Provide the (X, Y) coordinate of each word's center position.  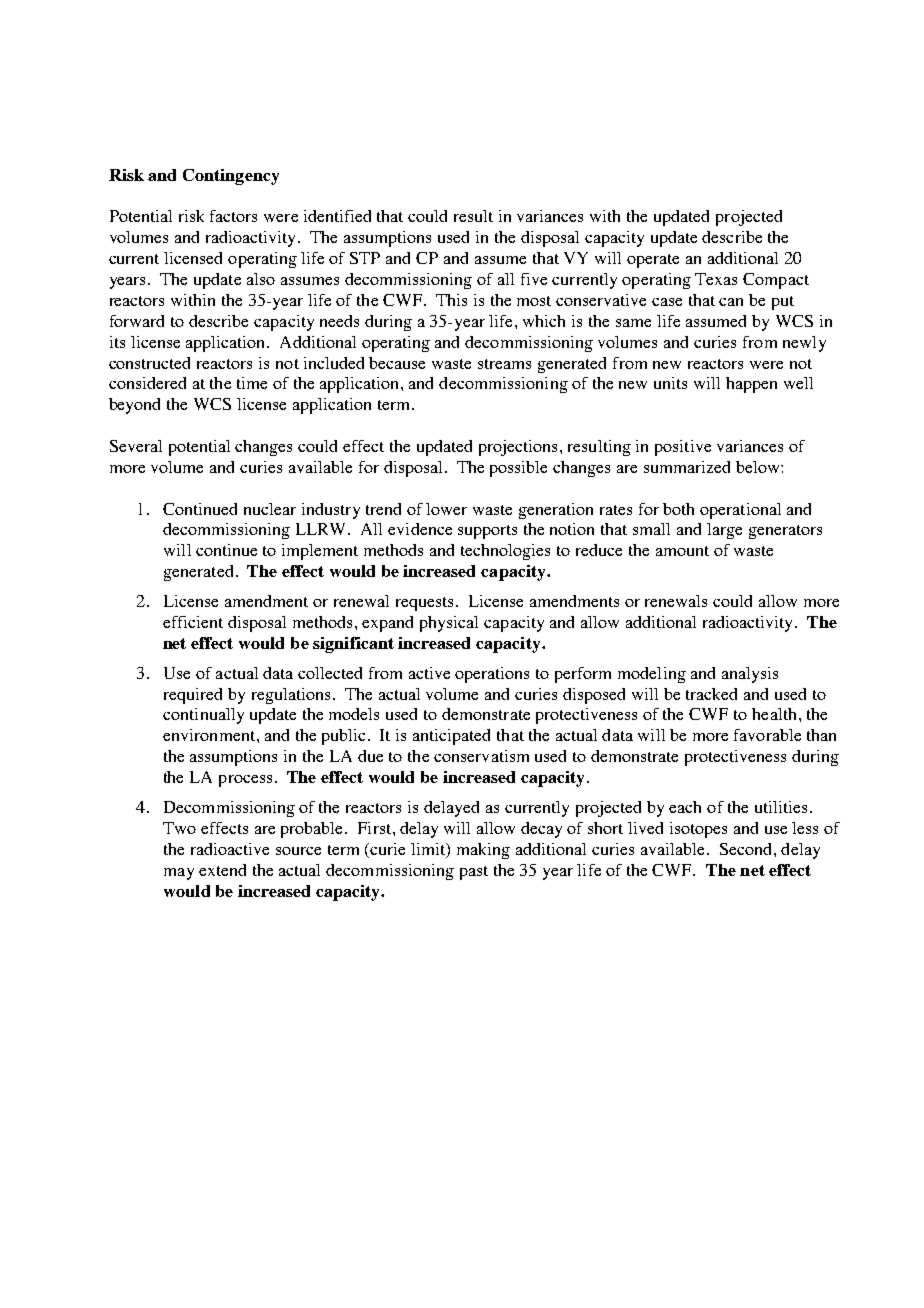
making (483, 851)
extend (222, 870)
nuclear (270, 509)
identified (337, 216)
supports (487, 532)
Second (747, 849)
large (724, 531)
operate (653, 261)
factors (233, 216)
